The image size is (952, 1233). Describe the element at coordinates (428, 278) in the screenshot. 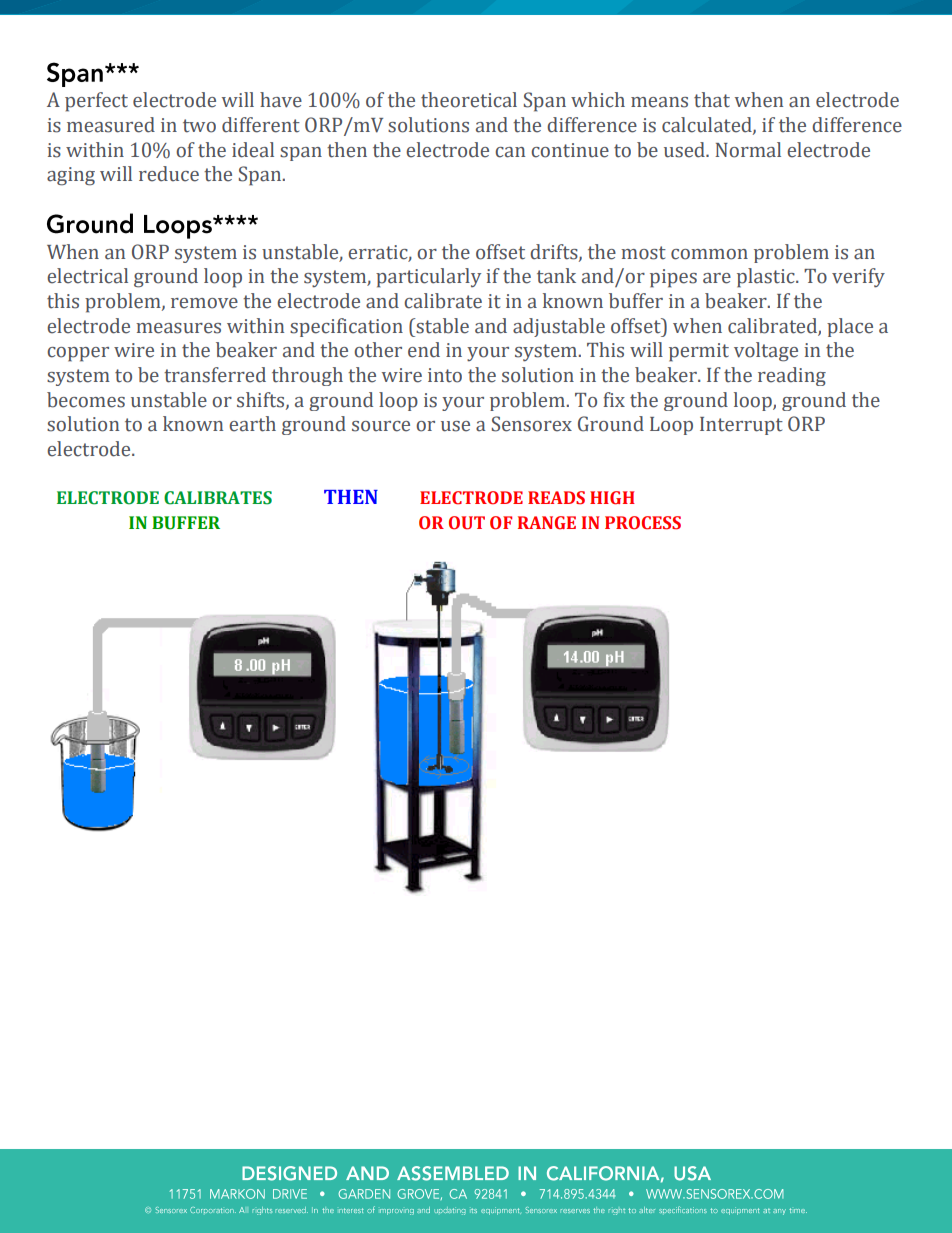

I see `particularly` at that location.
